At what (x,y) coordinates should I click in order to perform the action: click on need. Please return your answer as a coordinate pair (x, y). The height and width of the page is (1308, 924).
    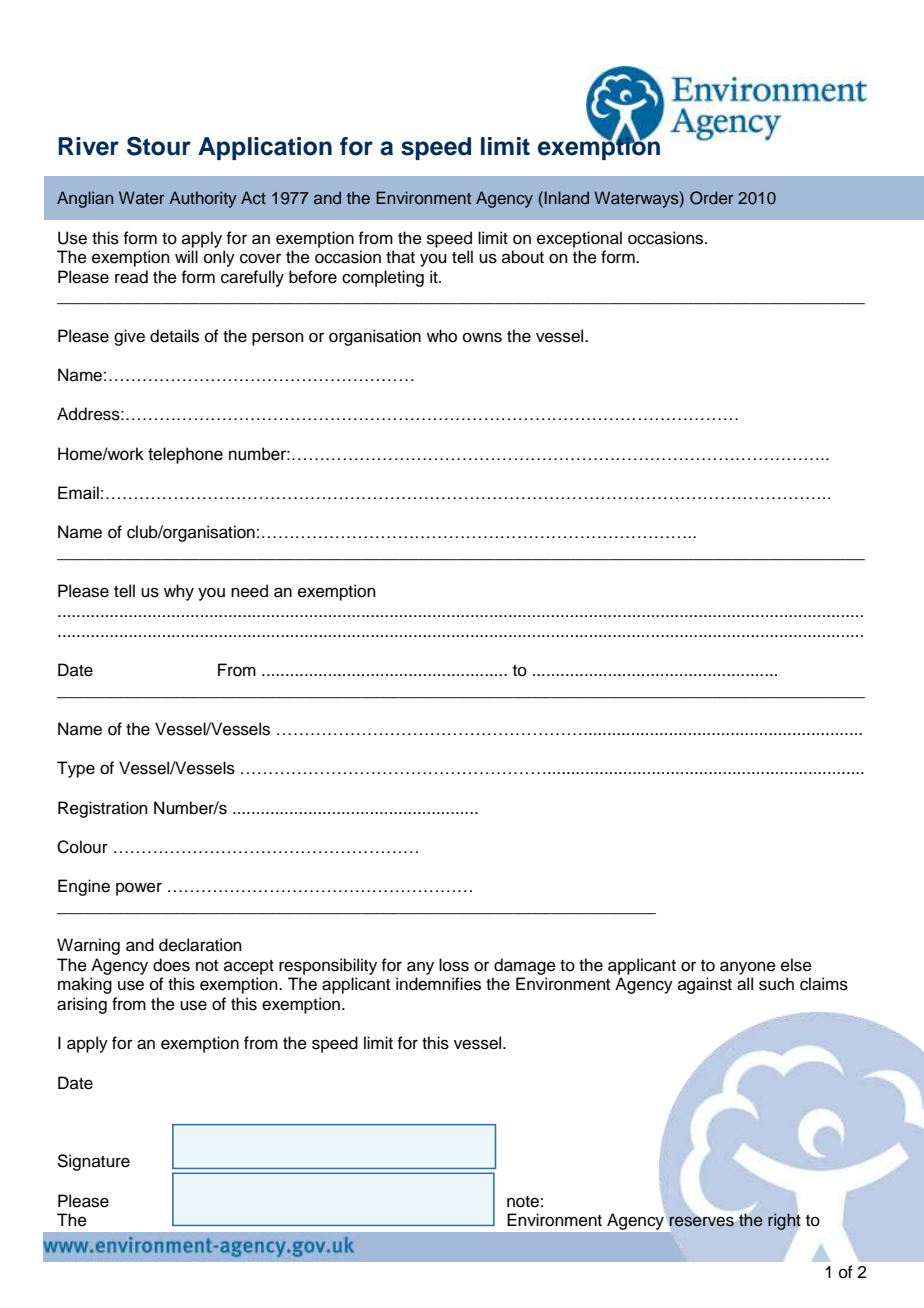
    Looking at the image, I should click on (249, 591).
